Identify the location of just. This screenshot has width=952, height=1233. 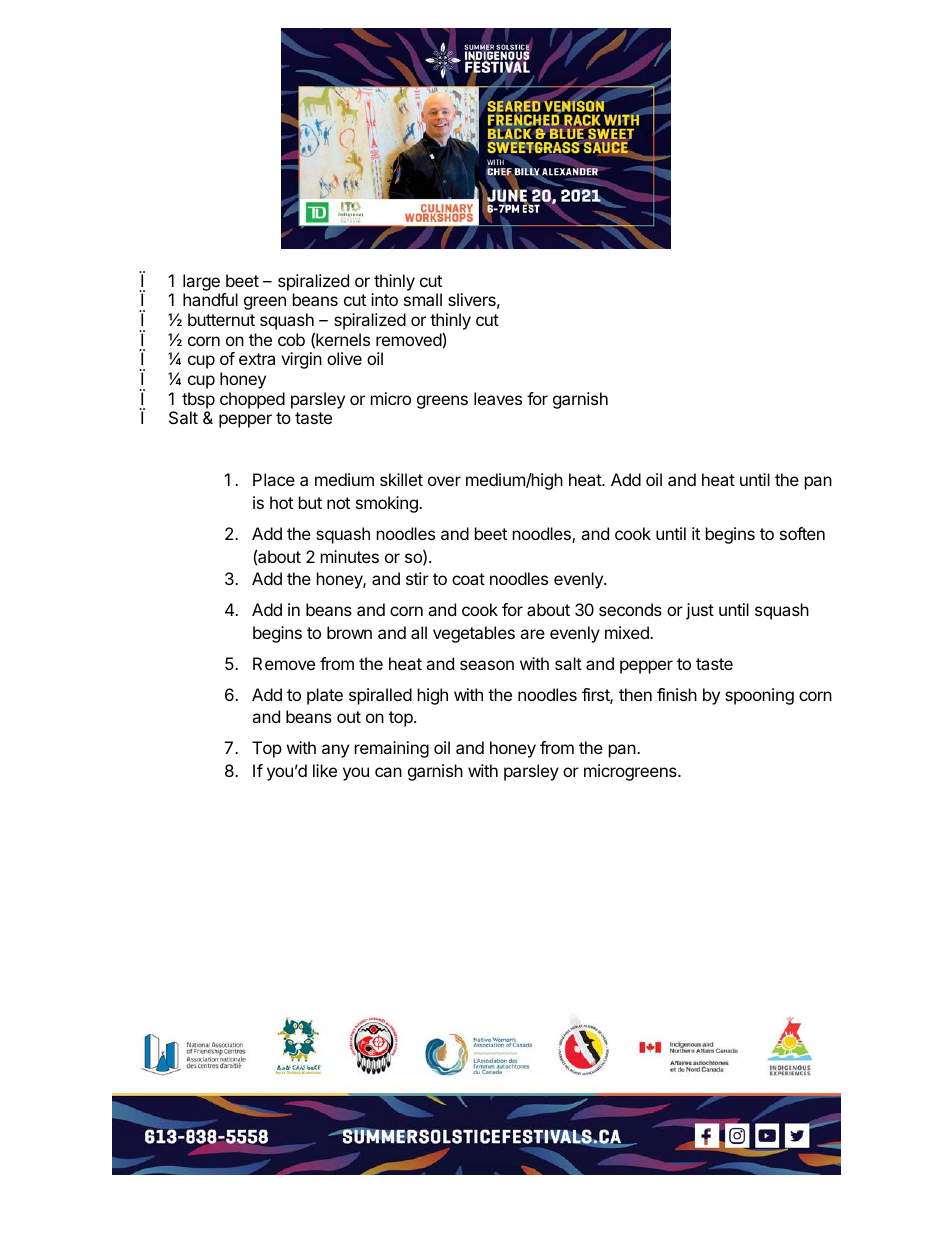
(700, 611).
